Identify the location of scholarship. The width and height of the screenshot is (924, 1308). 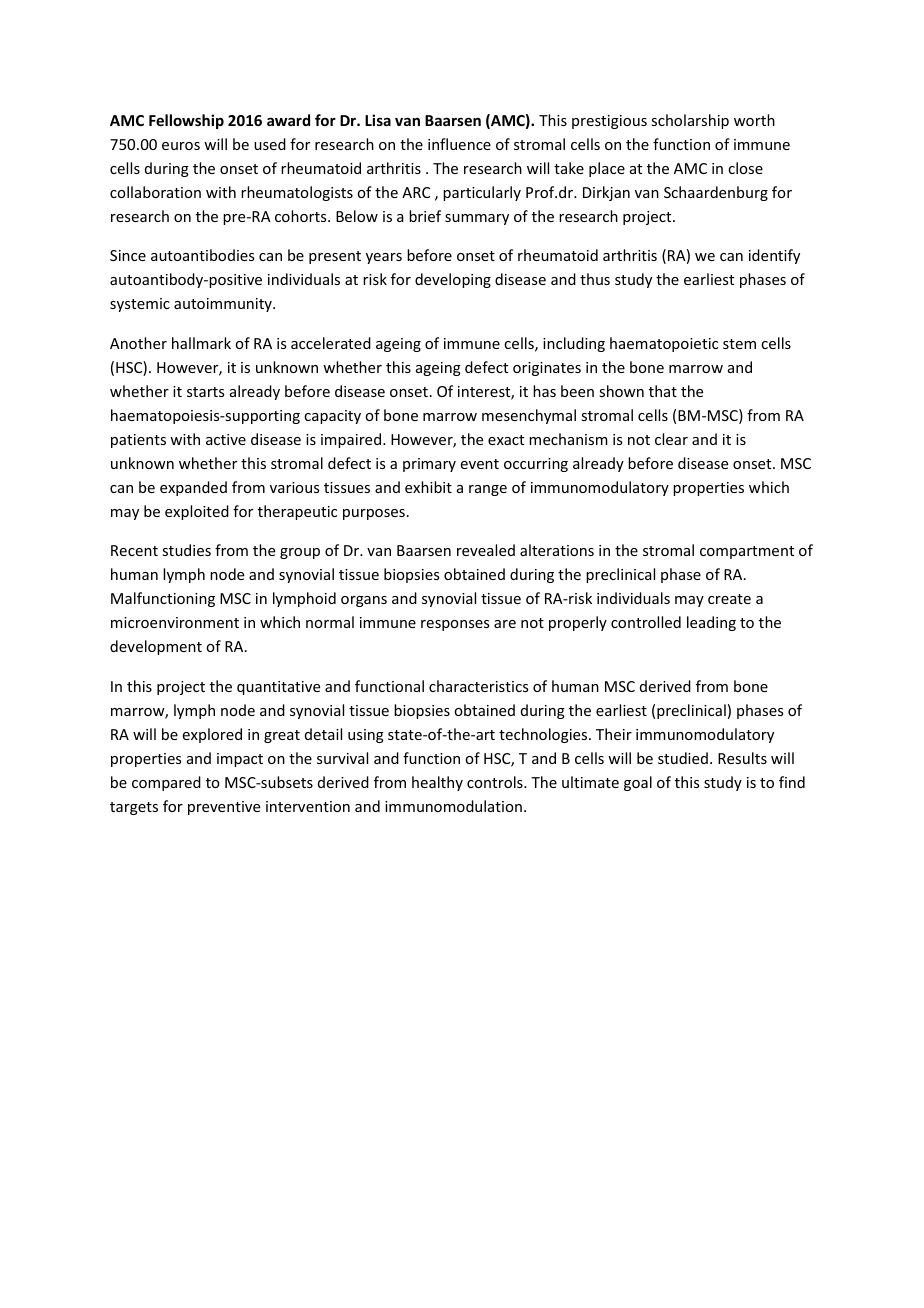
(690, 121).
